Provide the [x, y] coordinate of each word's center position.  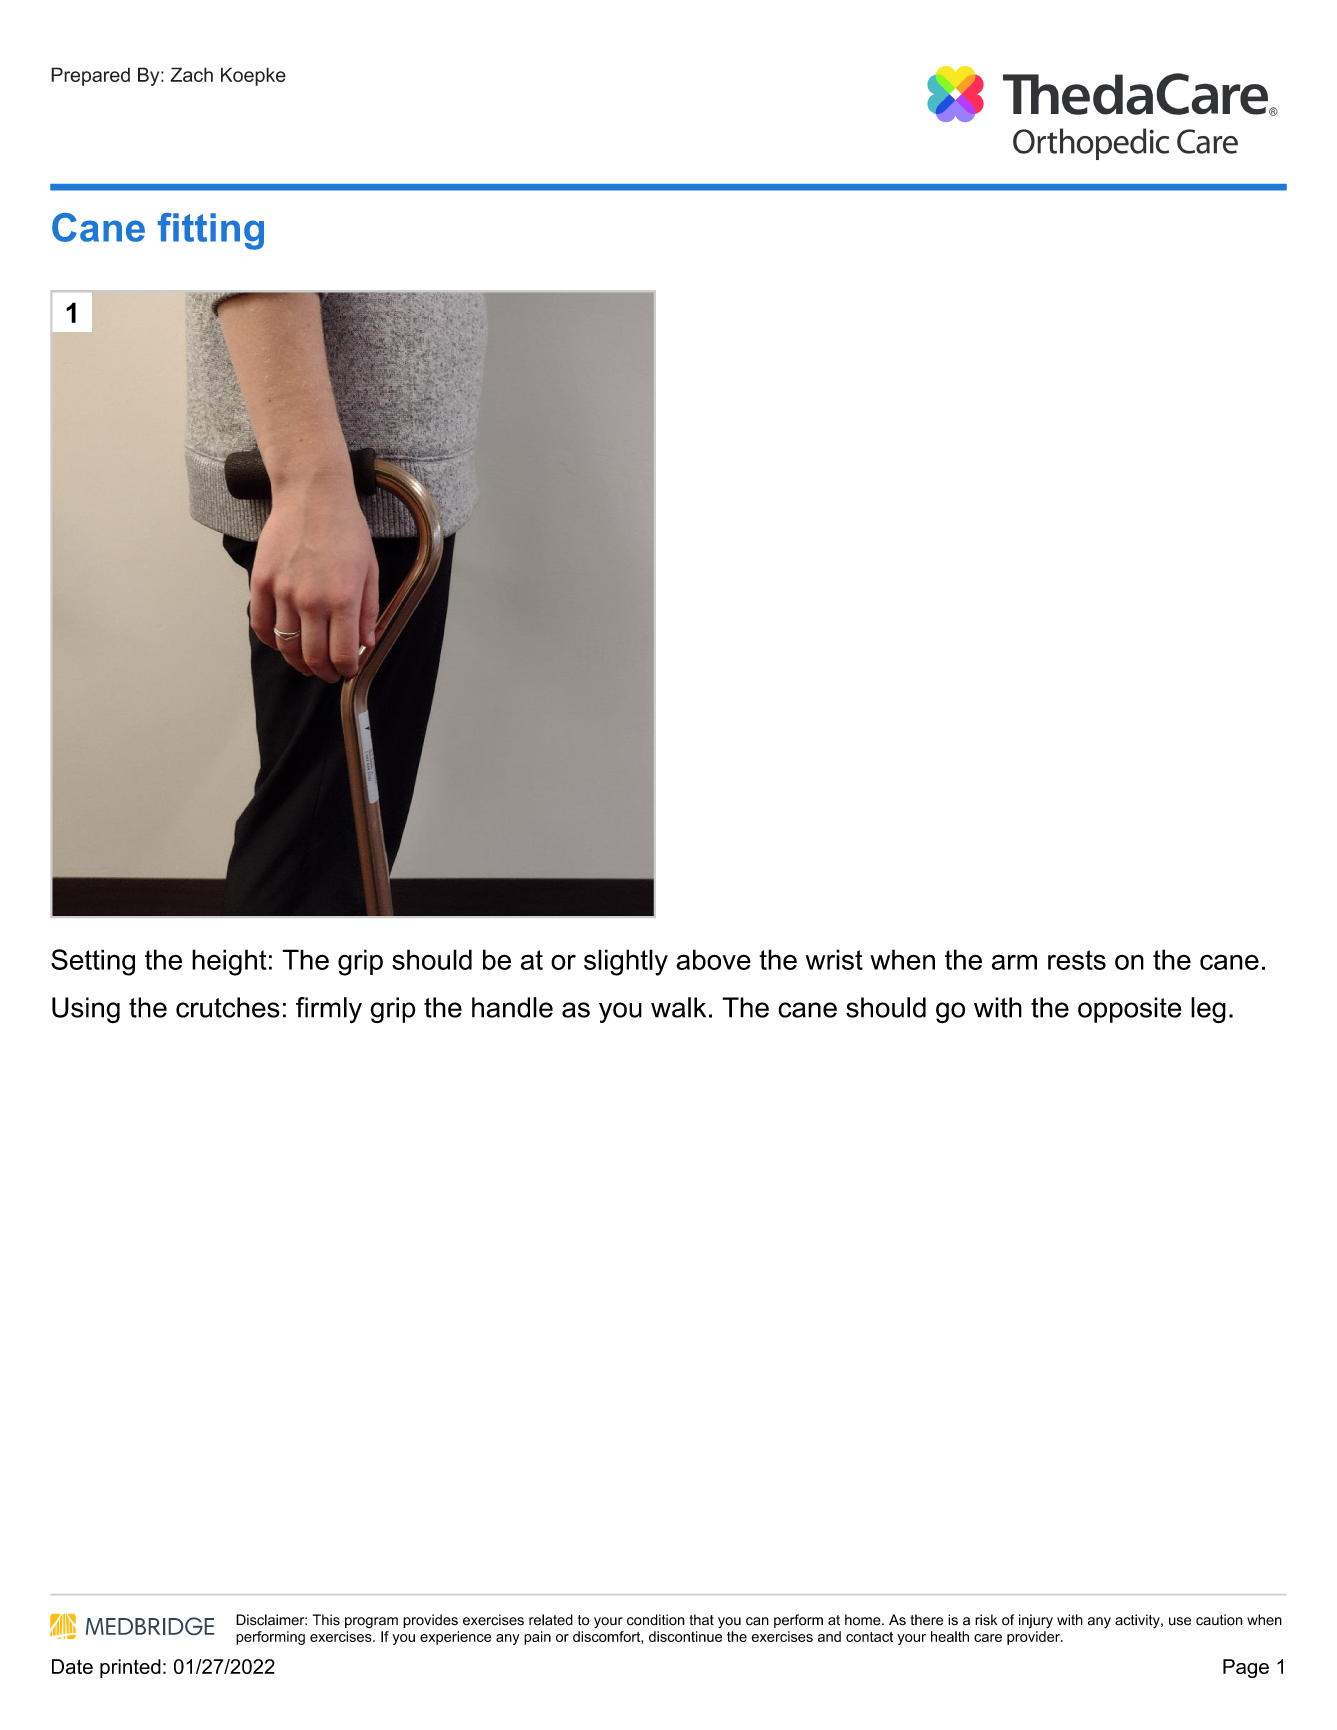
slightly [626, 962]
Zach [191, 74]
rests [1077, 960]
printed [130, 1668]
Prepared [90, 76]
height [229, 962]
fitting [211, 231]
